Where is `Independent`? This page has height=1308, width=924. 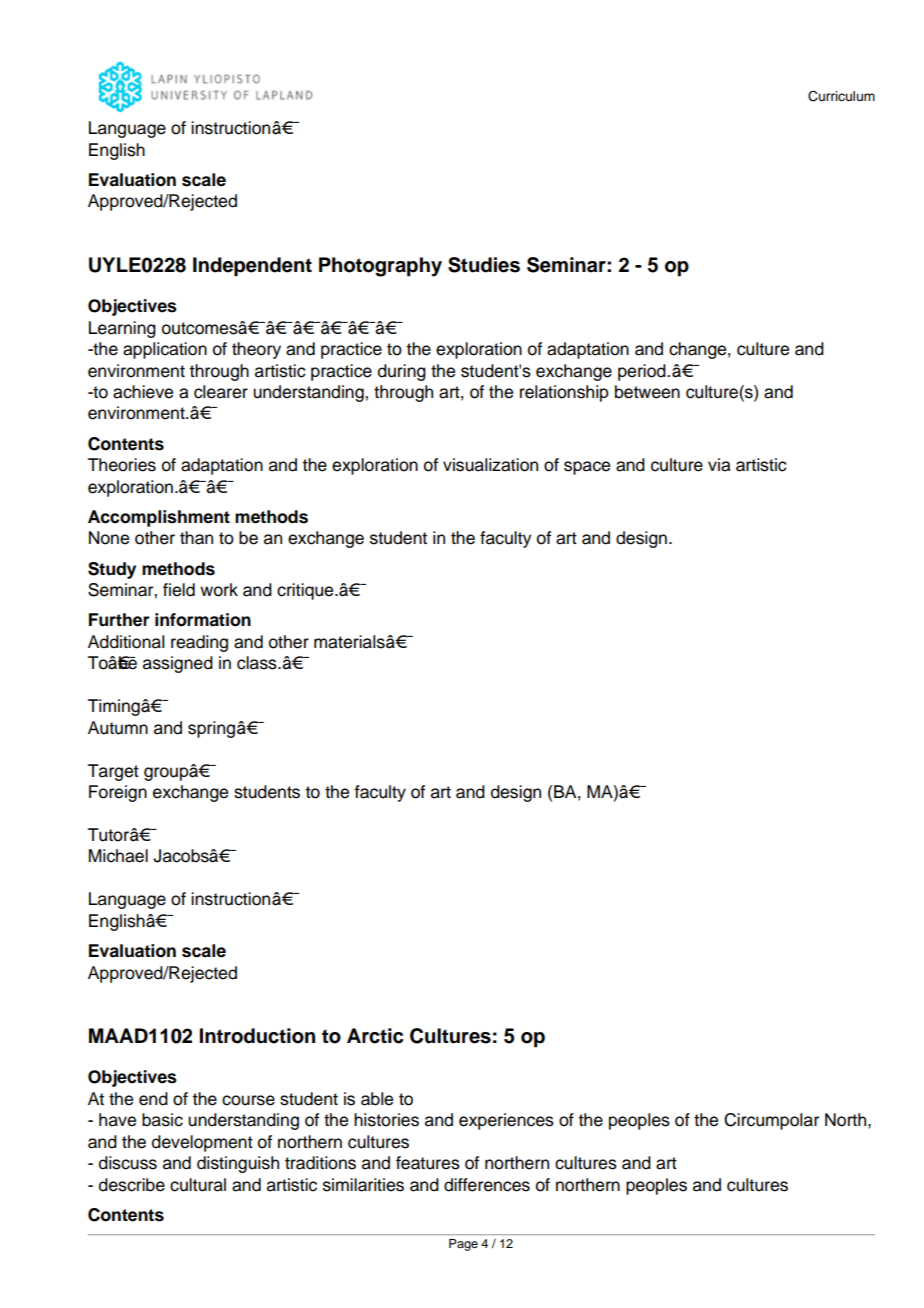 Independent is located at coordinates (252, 267).
